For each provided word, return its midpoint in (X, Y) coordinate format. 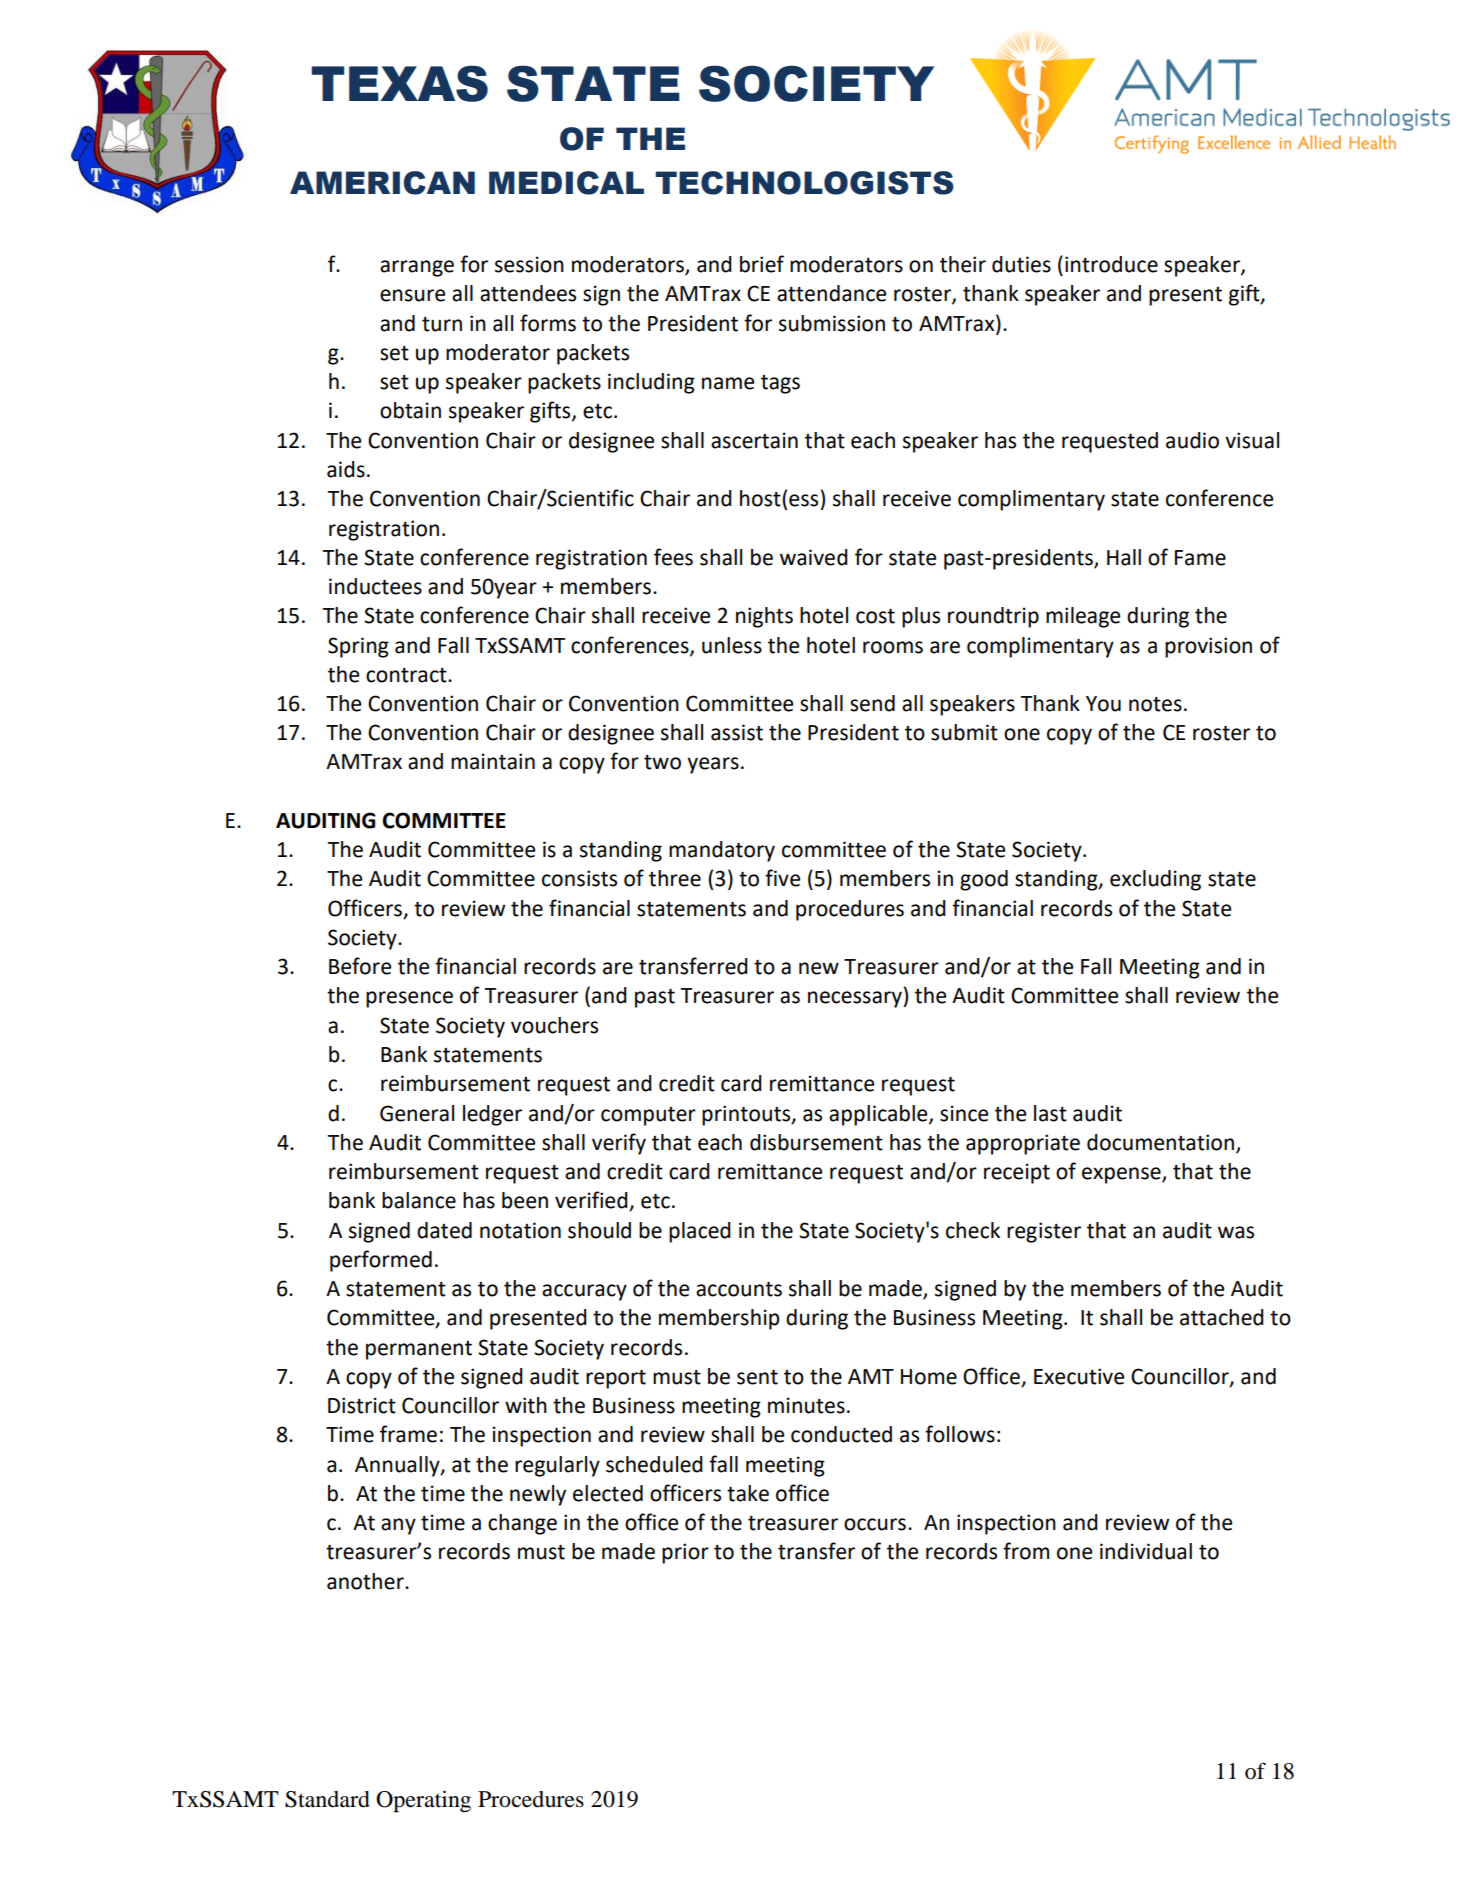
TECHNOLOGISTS (804, 183)
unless (732, 645)
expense (1122, 1175)
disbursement (816, 1142)
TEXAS (399, 83)
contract (407, 675)
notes (1155, 704)
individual (1146, 1551)
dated (444, 1230)
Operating (423, 1801)
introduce (1111, 264)
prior (685, 1553)
